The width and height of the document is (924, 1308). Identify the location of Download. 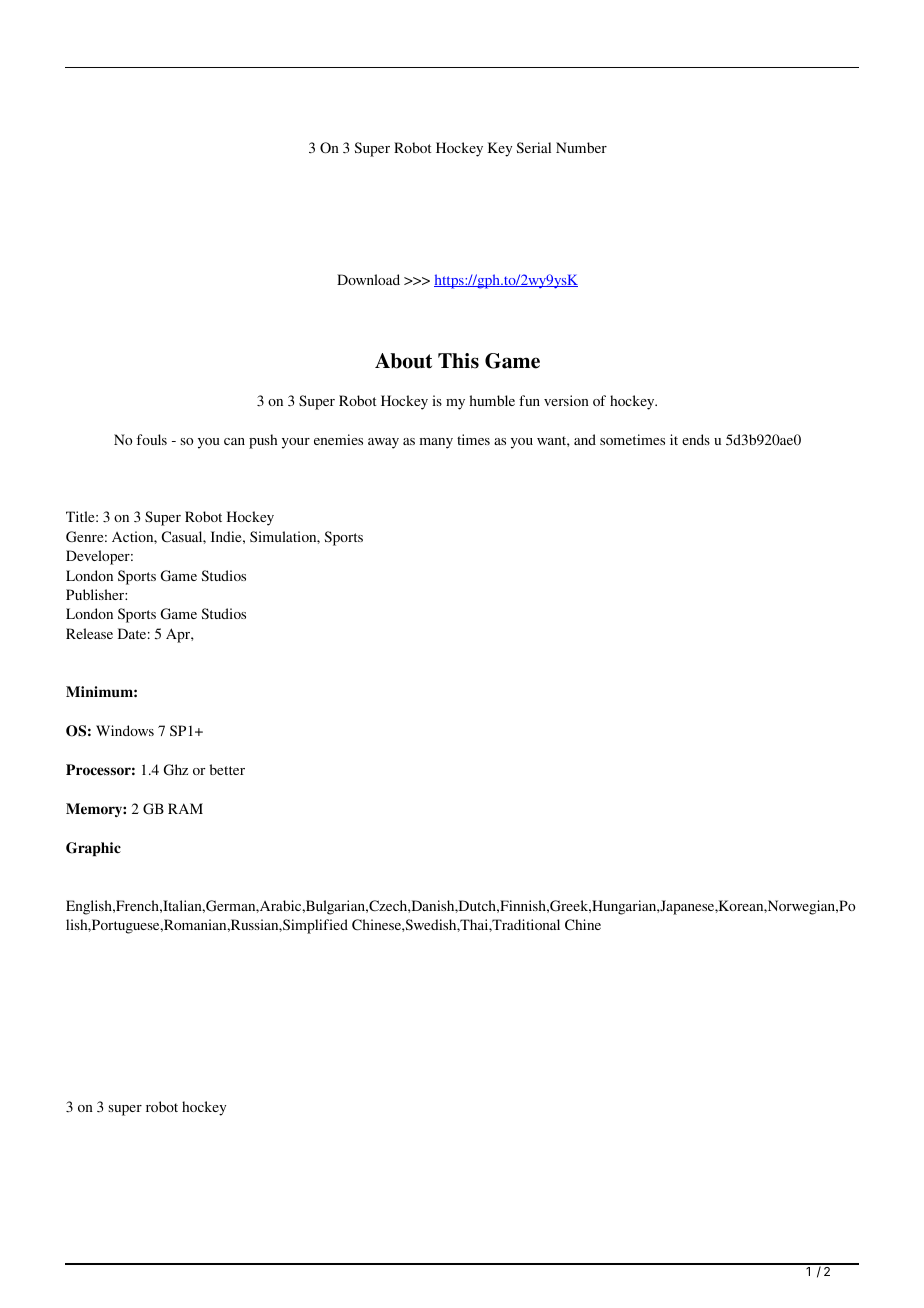
(368, 279).
